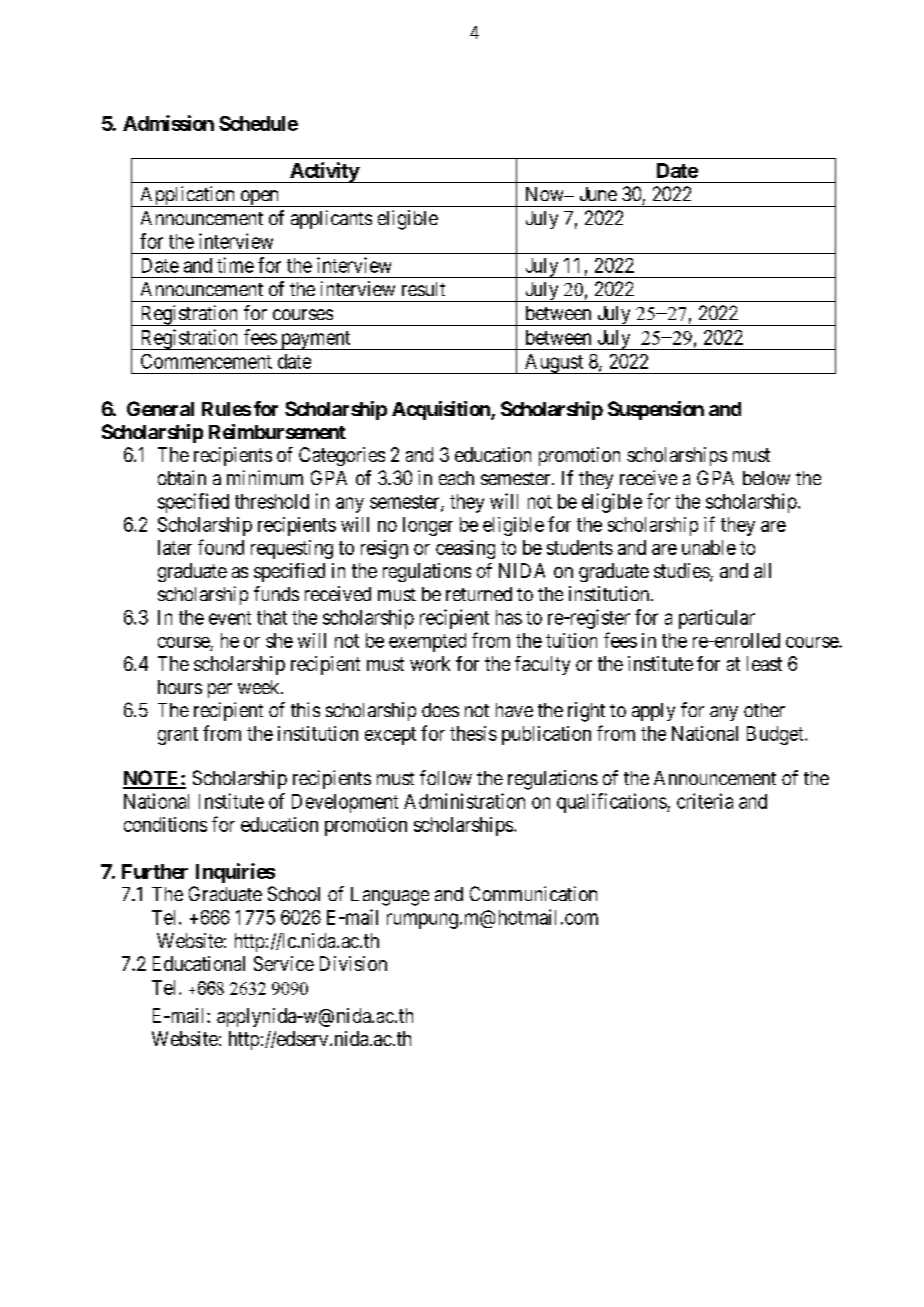 This page has height=1307, width=924. I want to click on per, so click(220, 690).
